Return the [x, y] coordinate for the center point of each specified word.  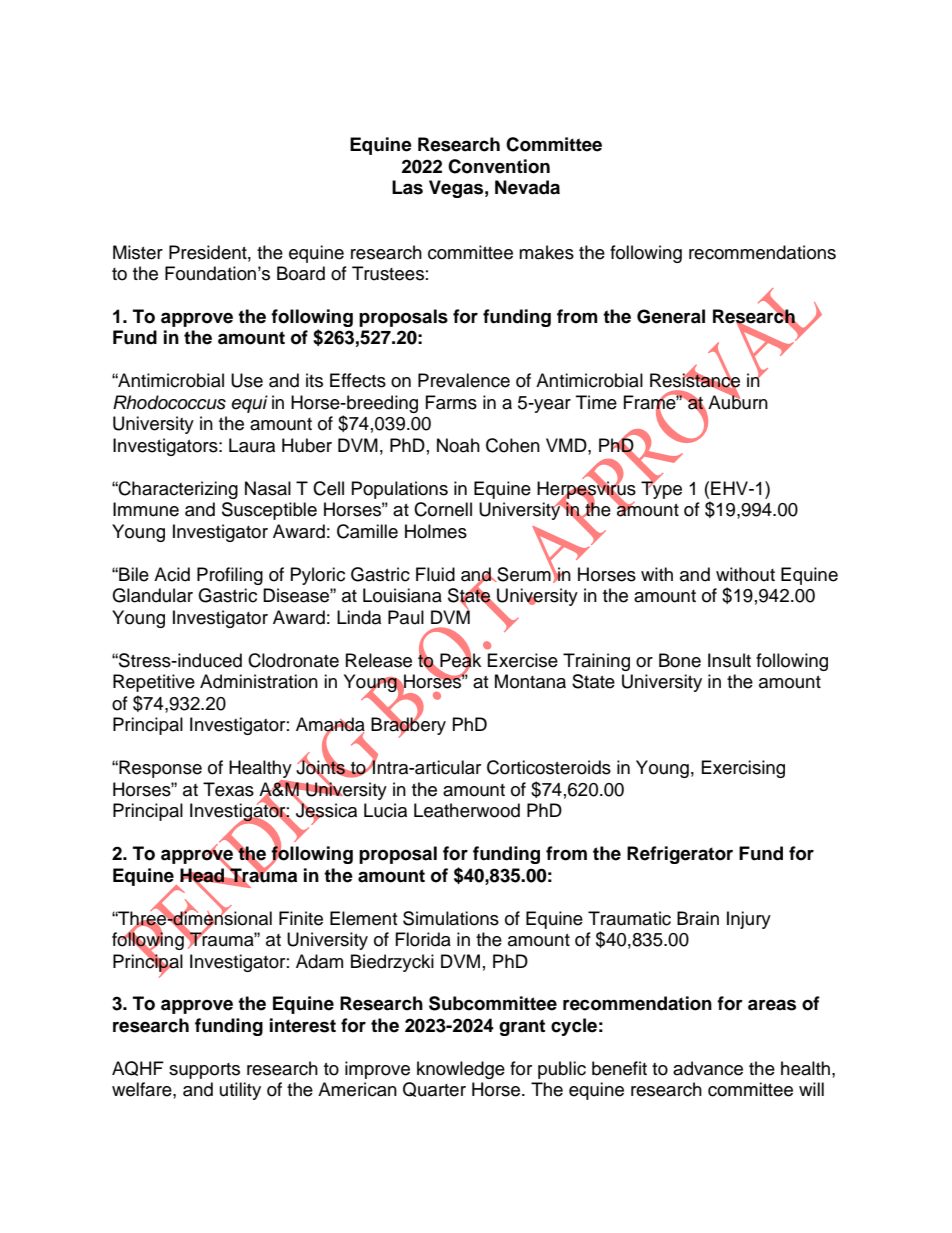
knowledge [461, 1070]
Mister [138, 252]
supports [204, 1071]
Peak [460, 660]
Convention [499, 166]
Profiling [230, 576]
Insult [729, 660]
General [671, 316]
